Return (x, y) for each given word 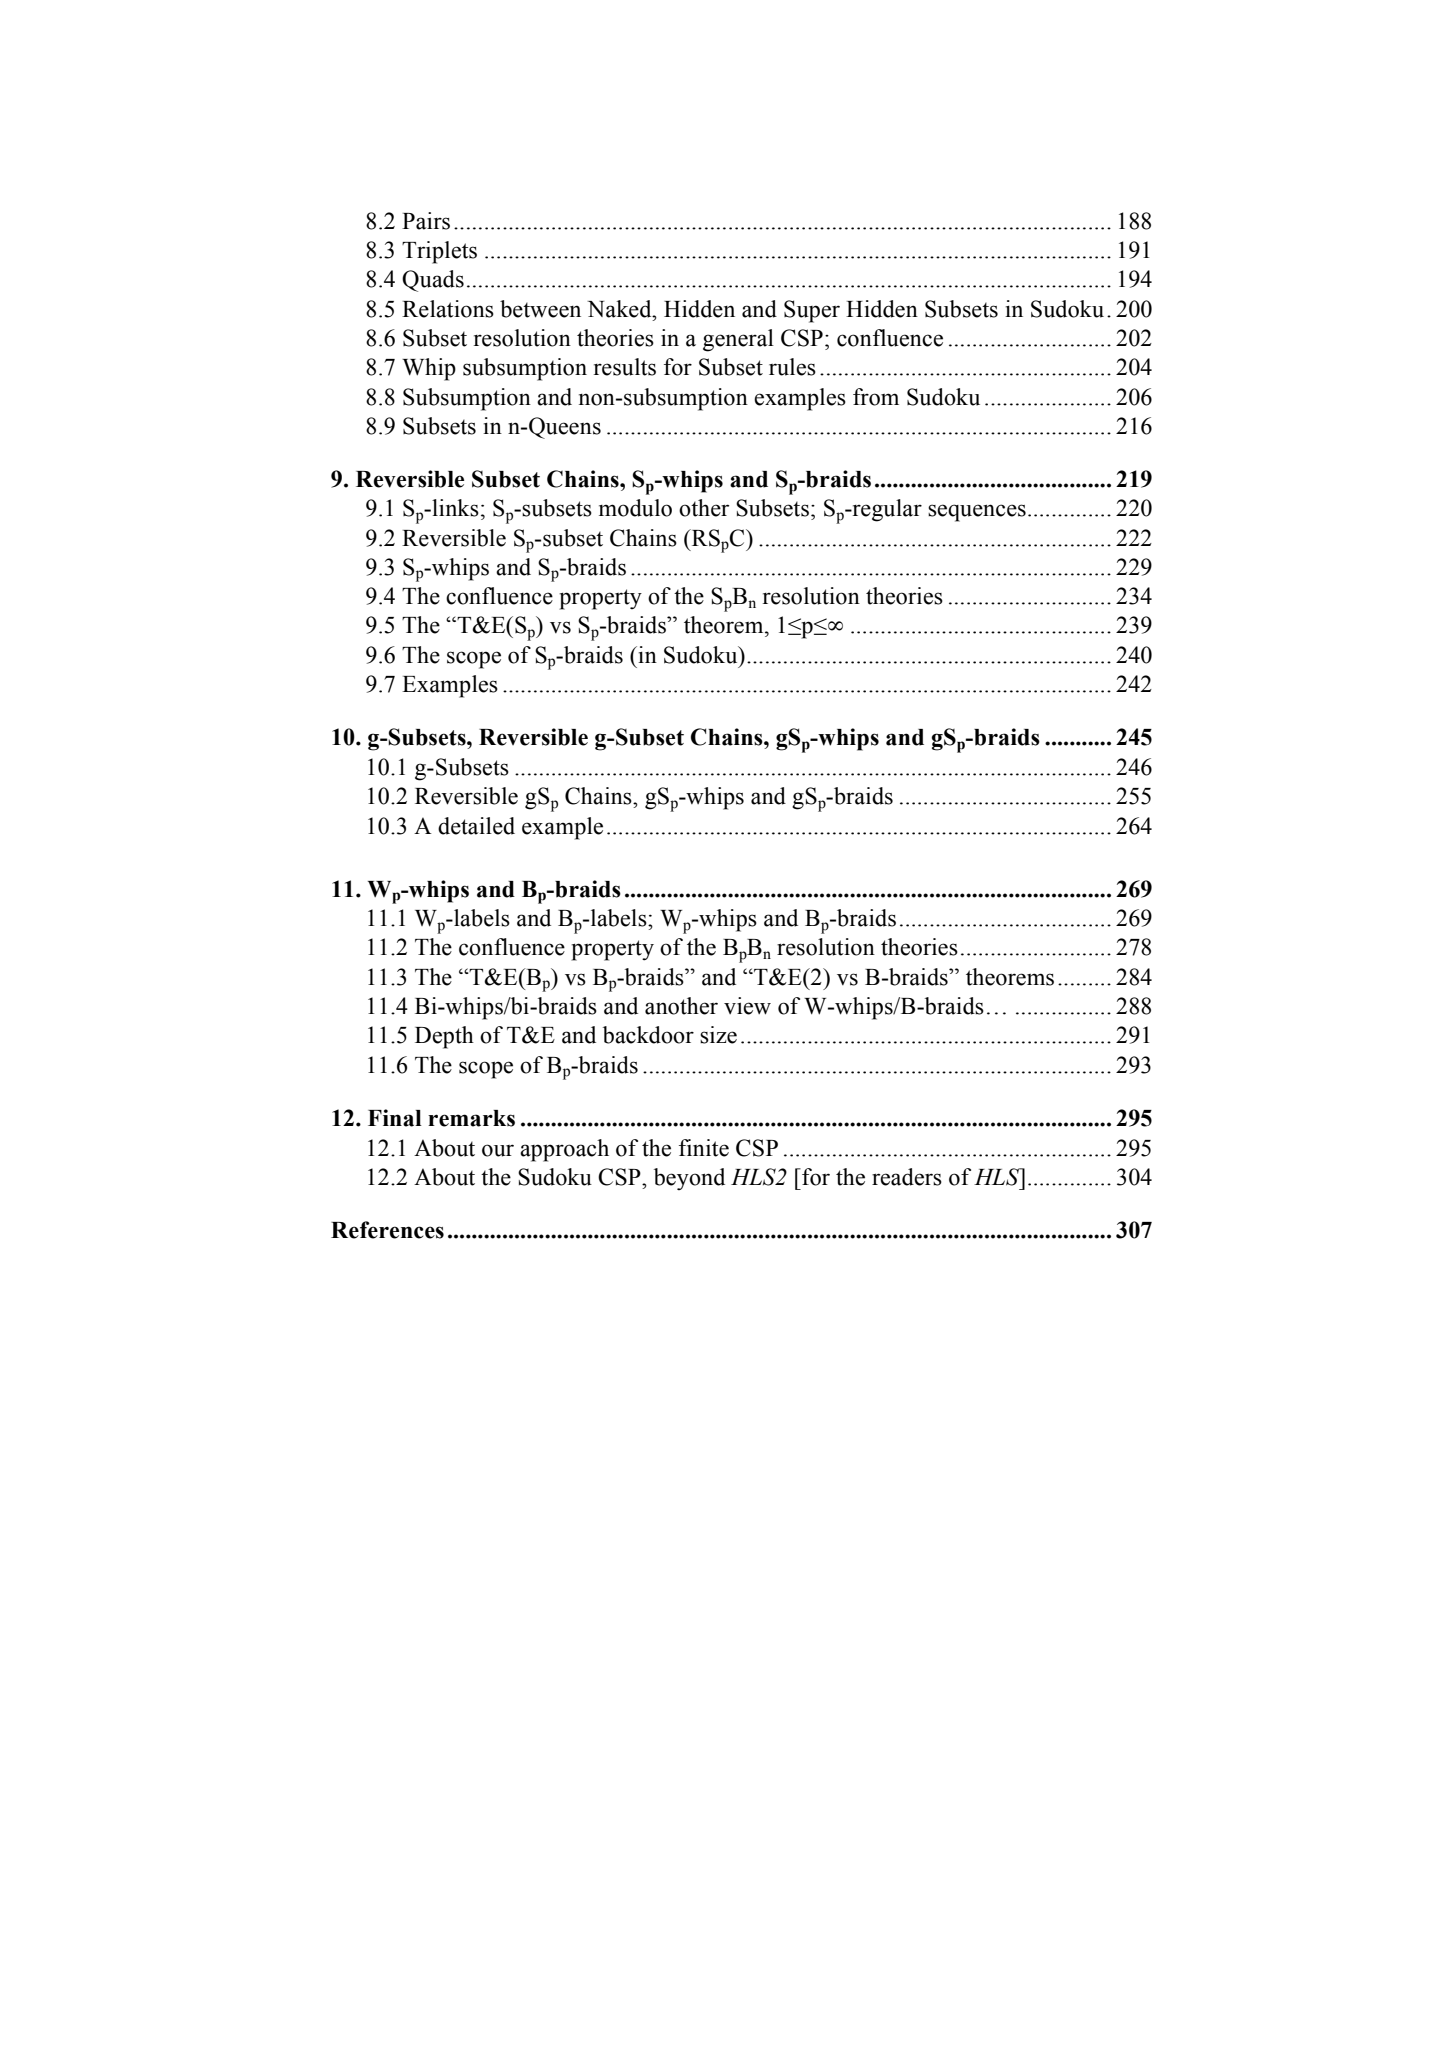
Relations (448, 309)
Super (812, 311)
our (498, 1150)
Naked (620, 309)
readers (907, 1177)
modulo (635, 508)
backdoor (648, 1035)
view (747, 1006)
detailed (476, 826)
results (625, 367)
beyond (689, 1179)
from (876, 397)
